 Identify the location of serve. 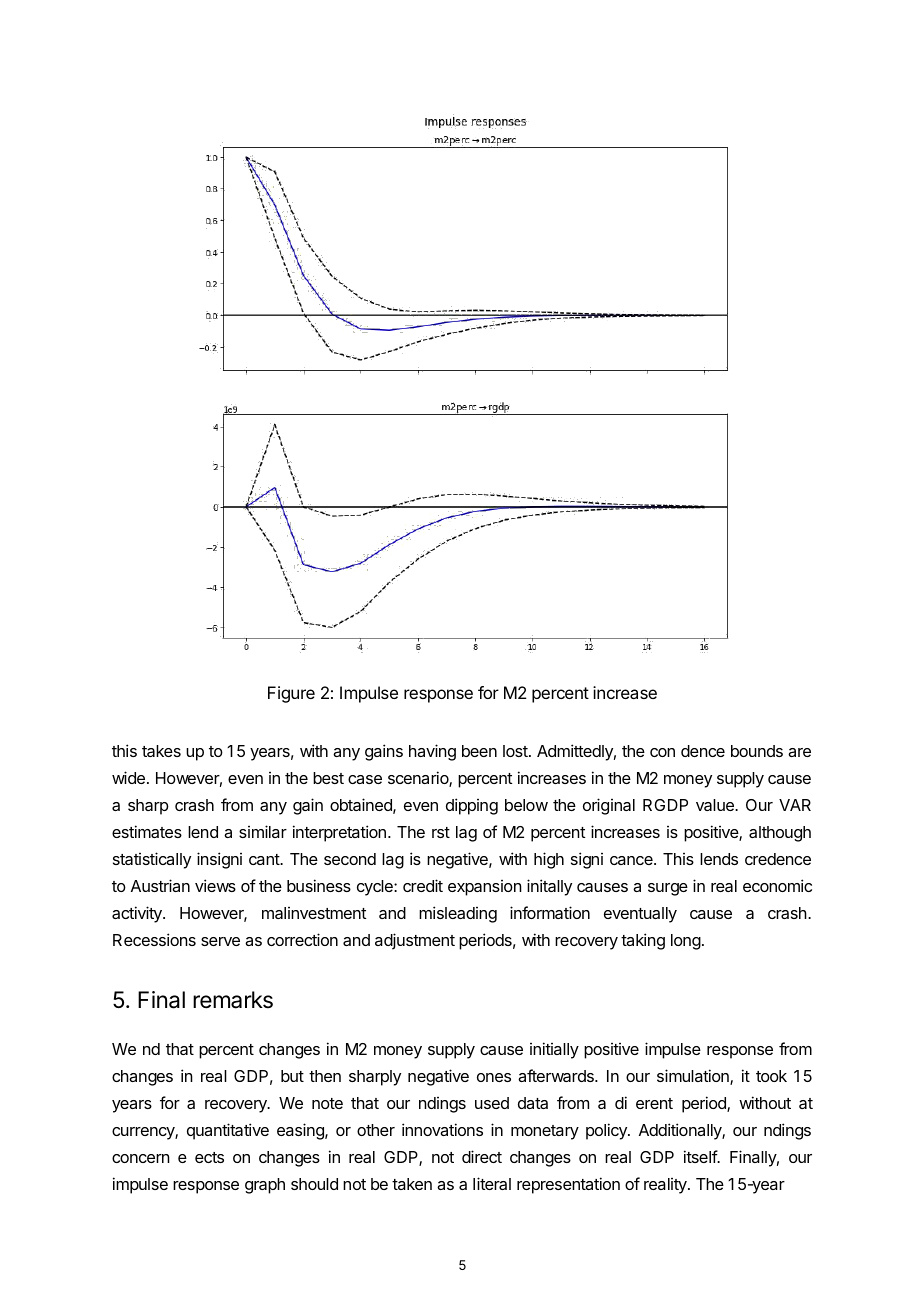
(220, 941).
